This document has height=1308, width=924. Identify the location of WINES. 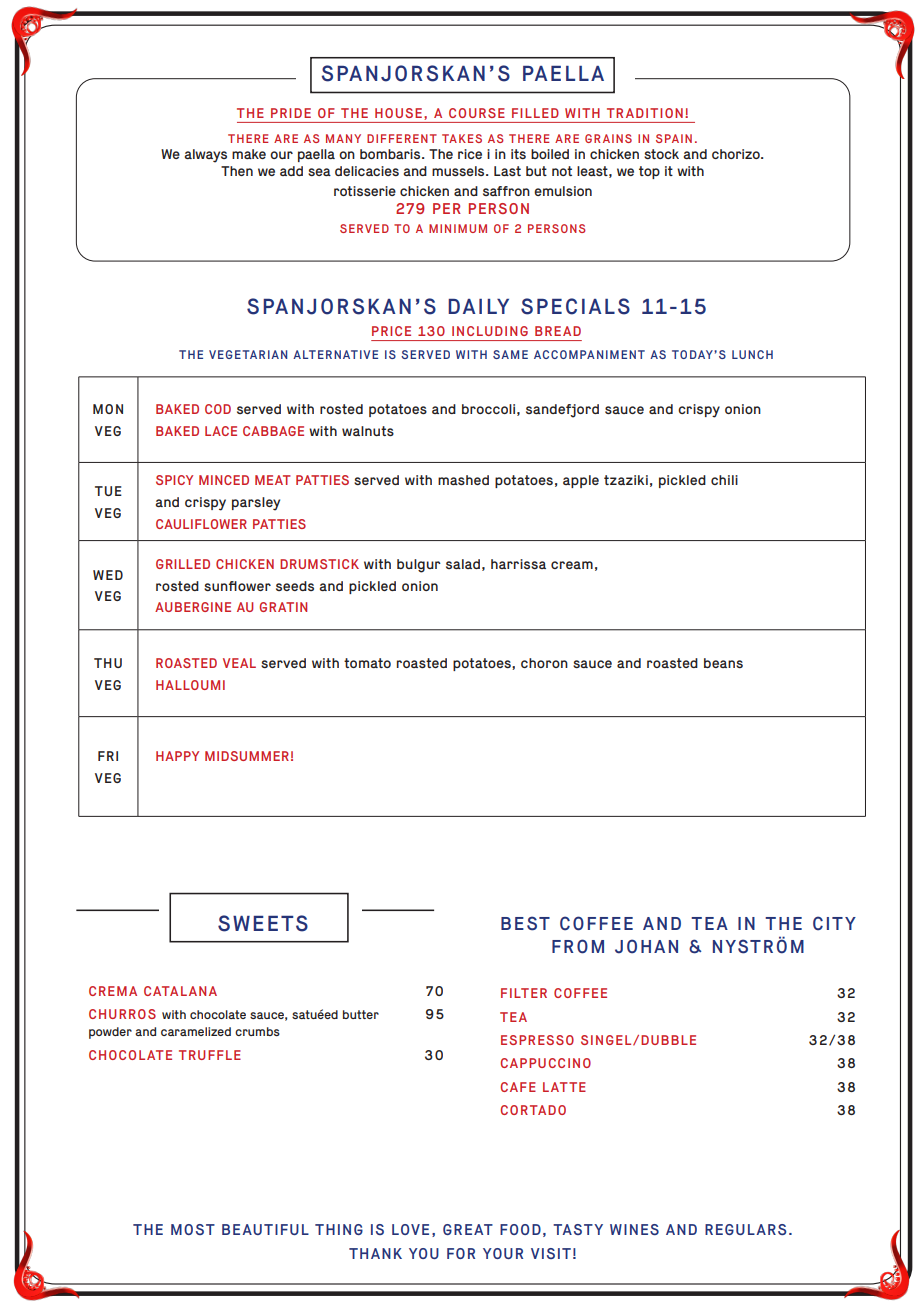
(634, 1229).
